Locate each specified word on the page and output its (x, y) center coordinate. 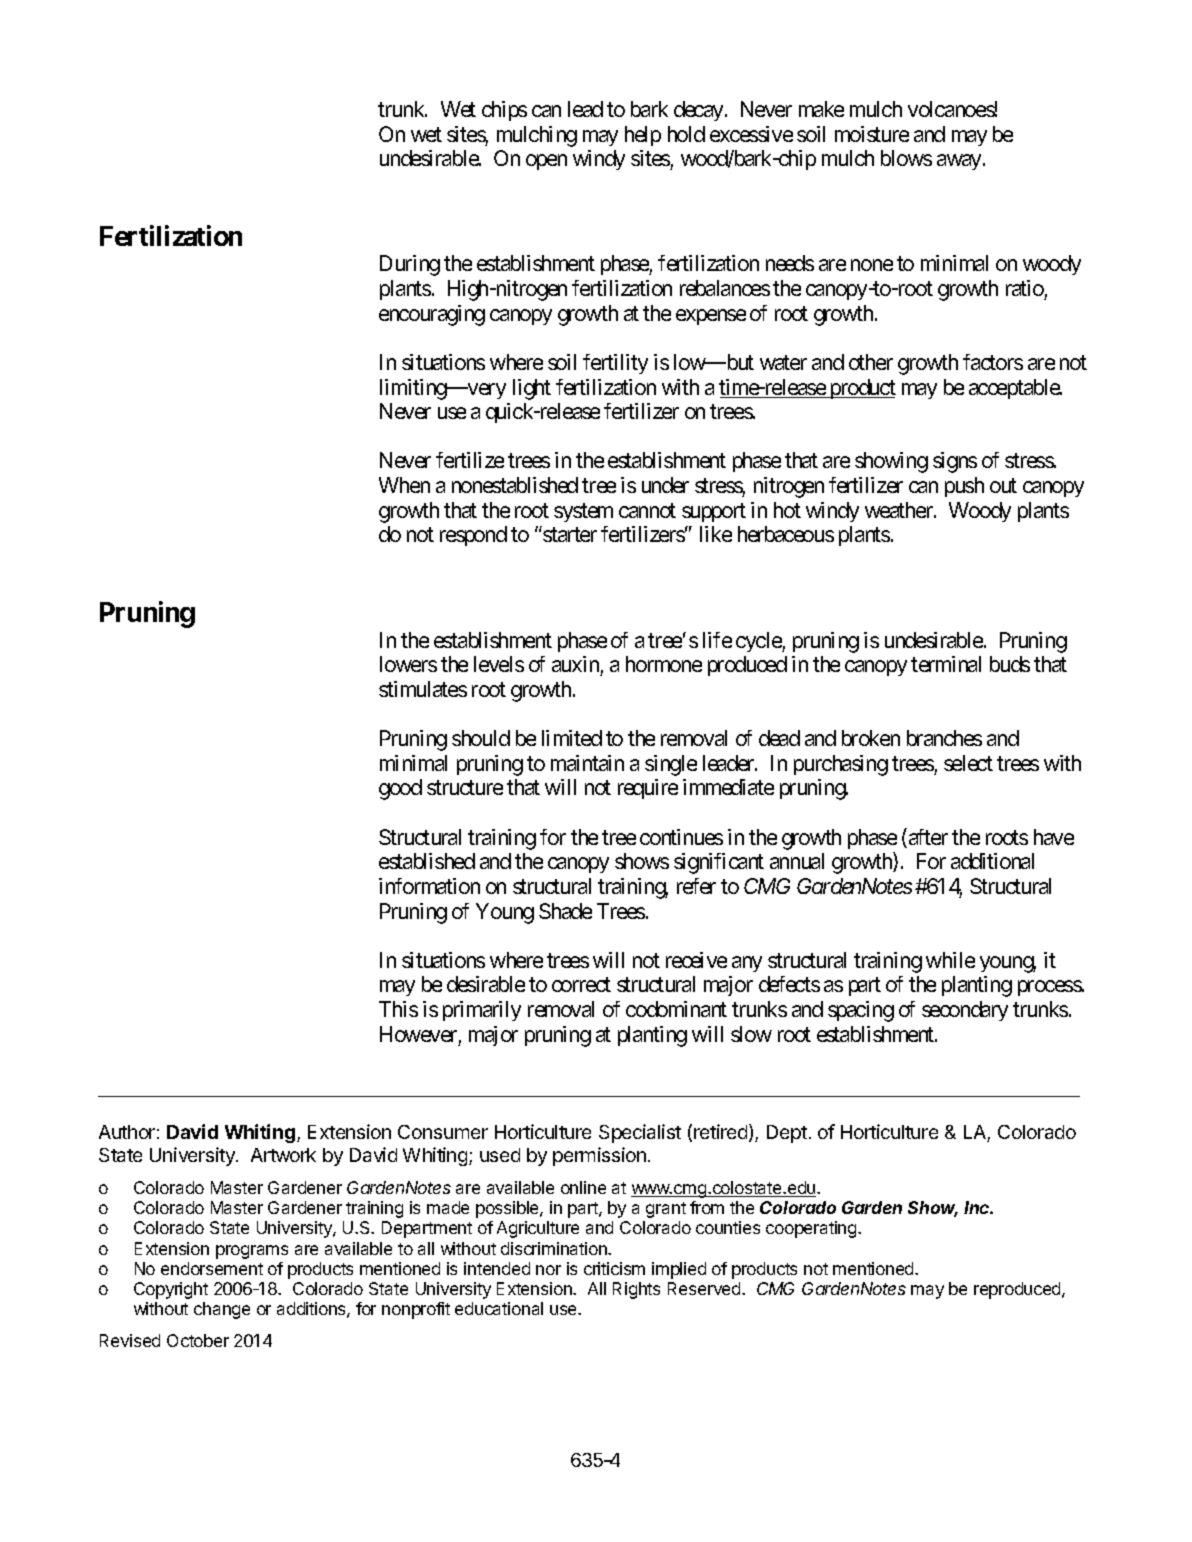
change (222, 1310)
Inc (978, 1207)
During (410, 265)
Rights (636, 1290)
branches (944, 738)
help (643, 136)
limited (572, 738)
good (400, 789)
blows (906, 158)
